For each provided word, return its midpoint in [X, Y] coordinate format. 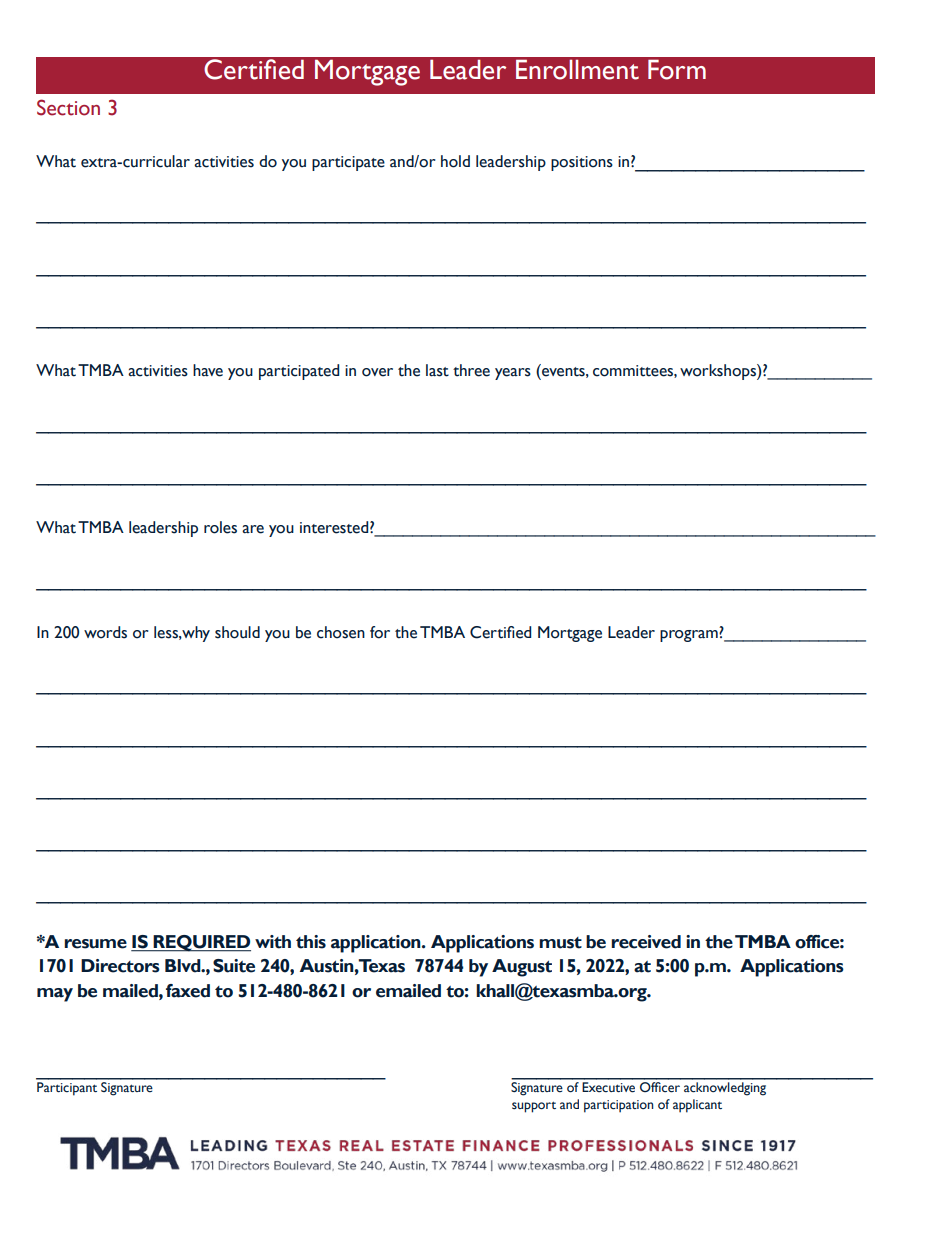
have [208, 370]
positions [582, 163]
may [55, 995]
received [646, 942]
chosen [341, 632]
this [311, 942]
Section [68, 107]
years [513, 374]
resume [95, 944]
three [471, 370]
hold [455, 161]
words [105, 632]
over [377, 372]
